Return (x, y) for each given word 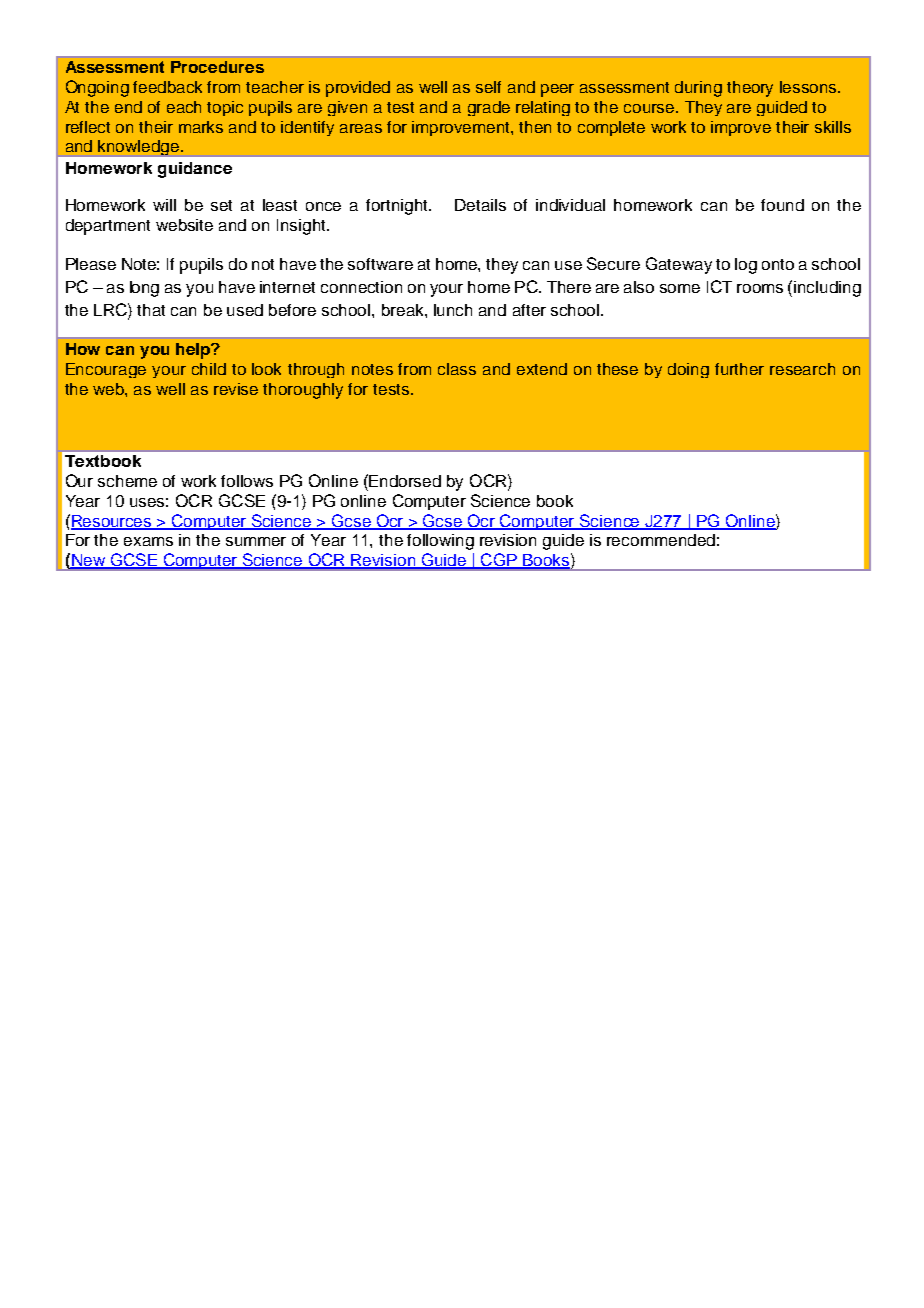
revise (236, 389)
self (488, 87)
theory (750, 89)
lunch (453, 310)
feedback (167, 87)
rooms (760, 288)
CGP (499, 561)
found (782, 205)
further (739, 369)
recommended (661, 540)
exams (148, 541)
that (151, 310)
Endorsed (405, 481)
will (164, 205)
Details (480, 205)
